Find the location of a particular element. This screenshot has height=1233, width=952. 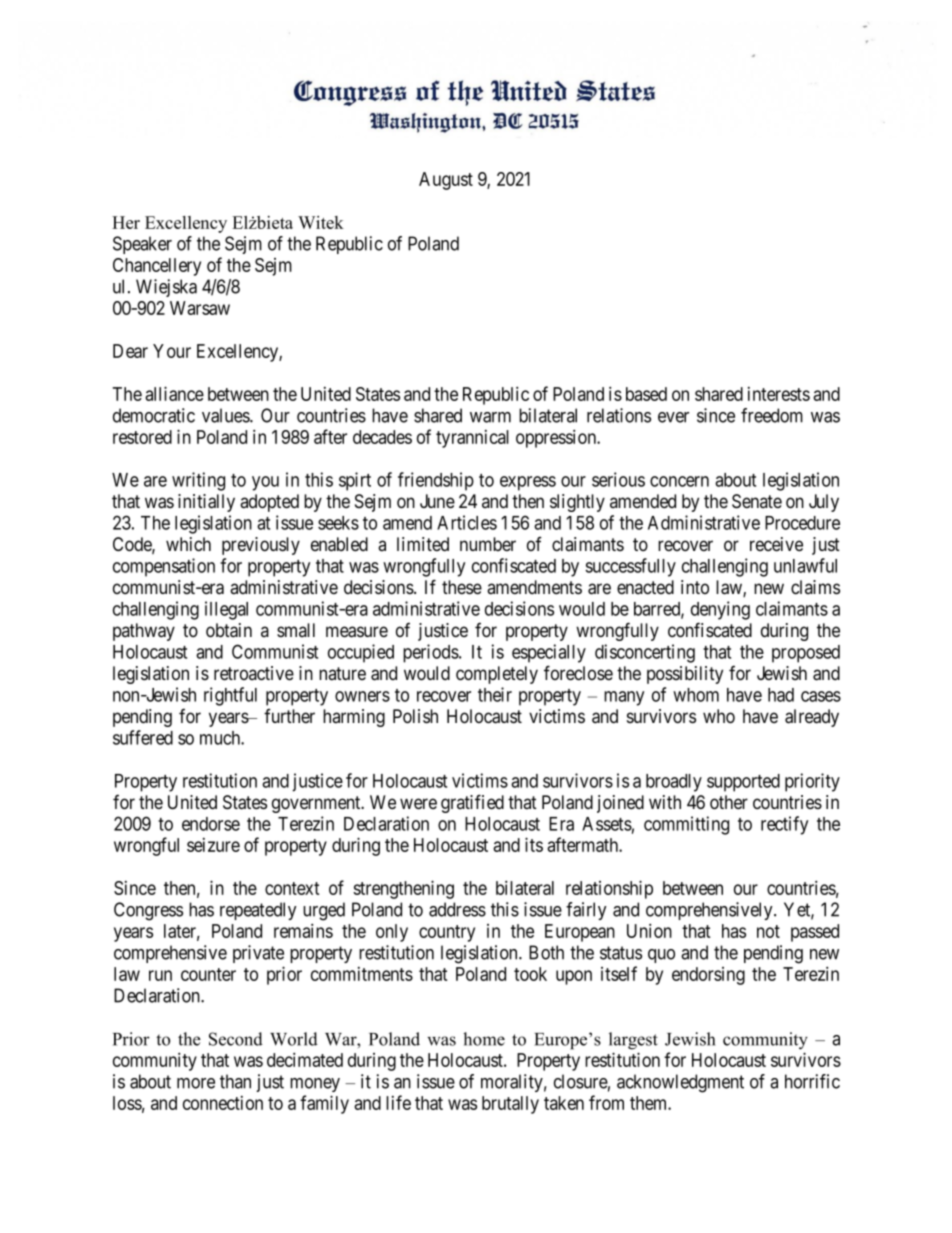

values is located at coordinates (226, 415).
